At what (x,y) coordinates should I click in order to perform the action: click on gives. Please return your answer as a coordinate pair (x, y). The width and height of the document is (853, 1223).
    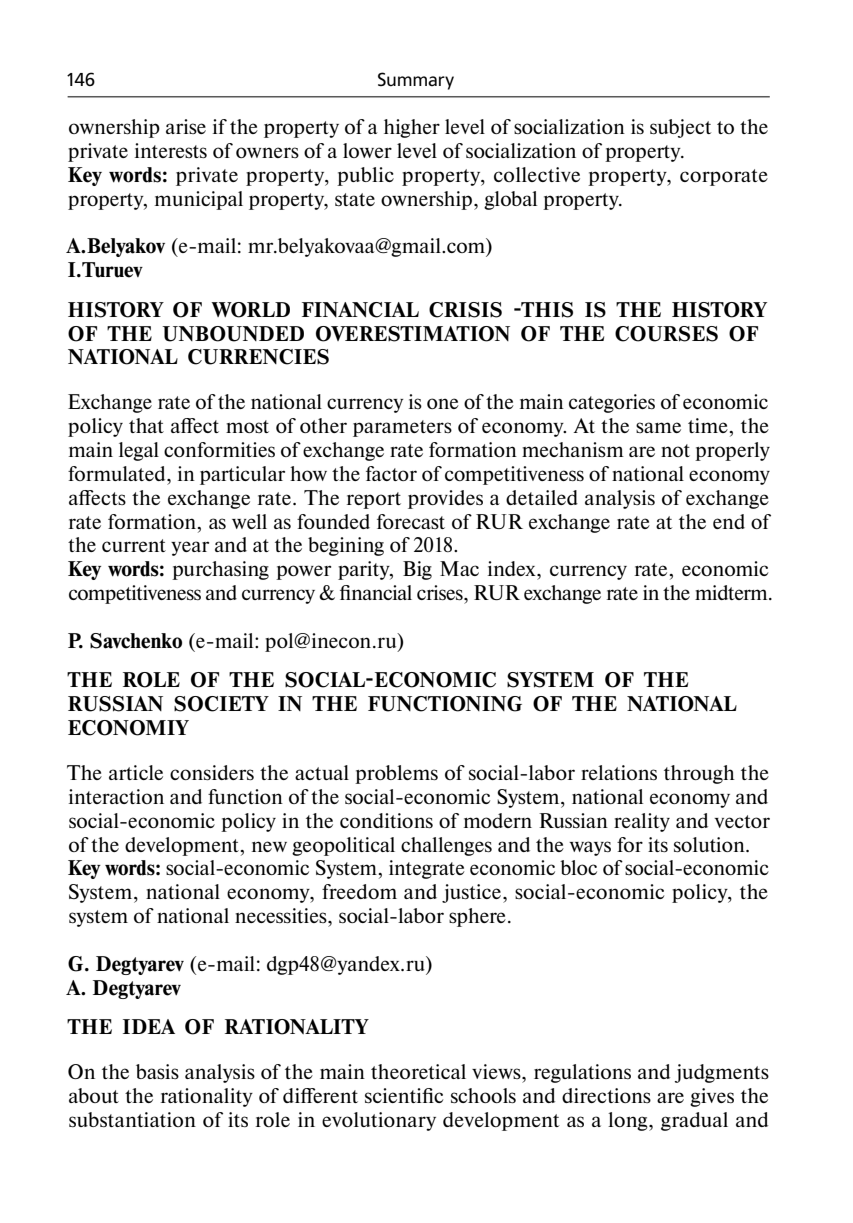
    Looking at the image, I should click on (712, 1097).
